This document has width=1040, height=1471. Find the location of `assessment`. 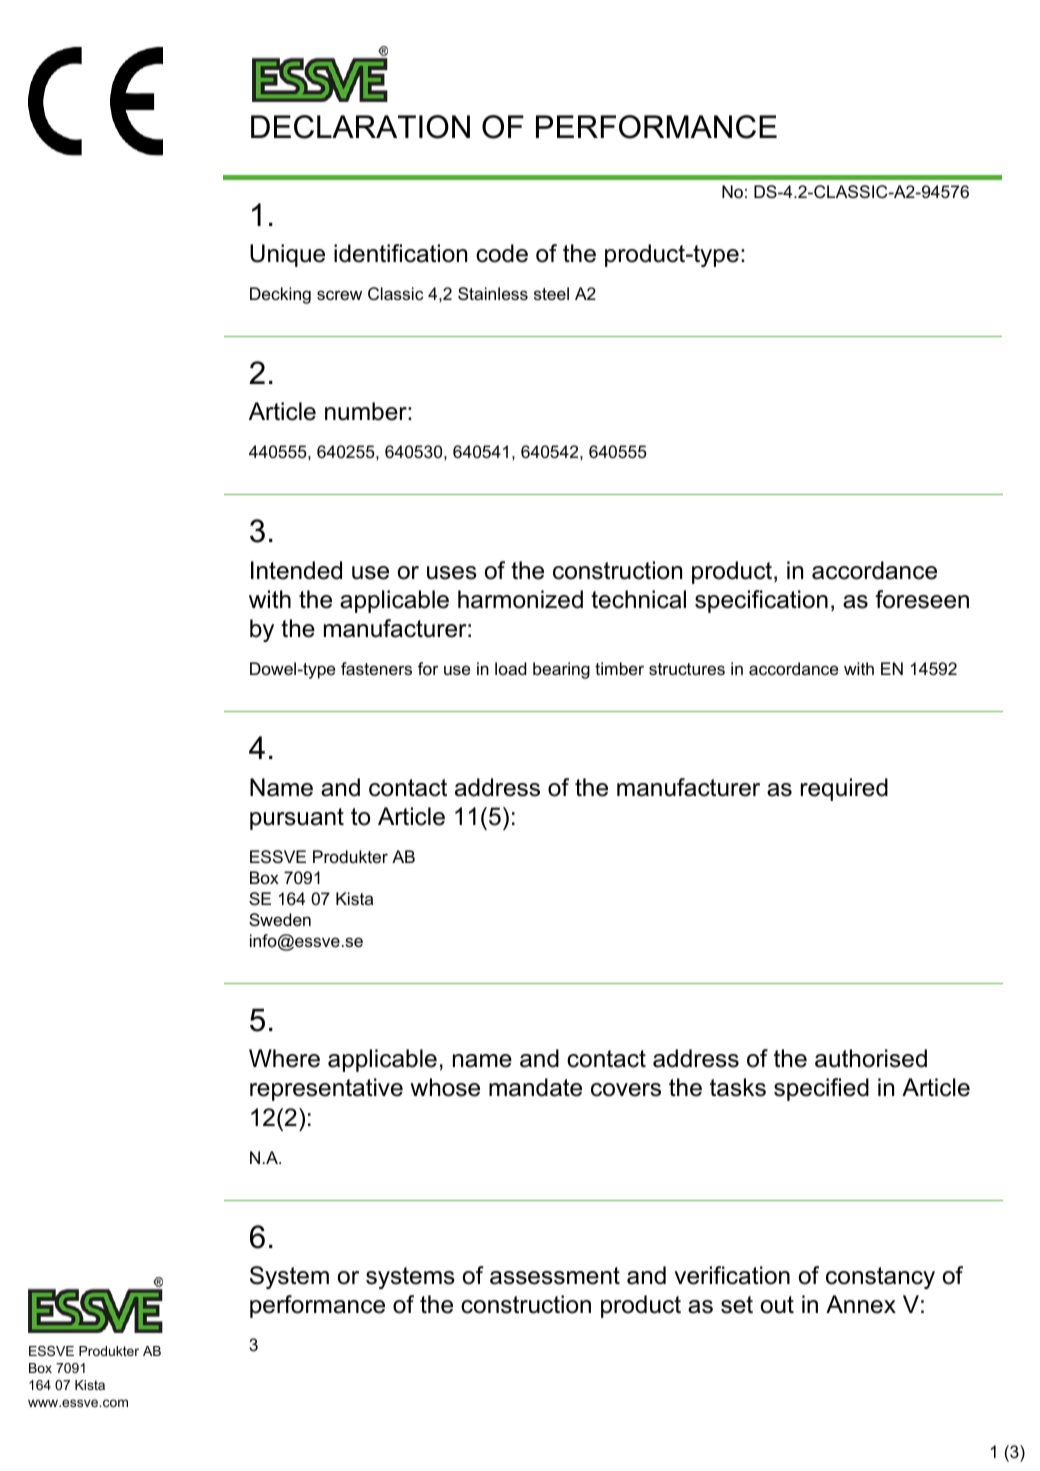

assessment is located at coordinates (555, 1276).
